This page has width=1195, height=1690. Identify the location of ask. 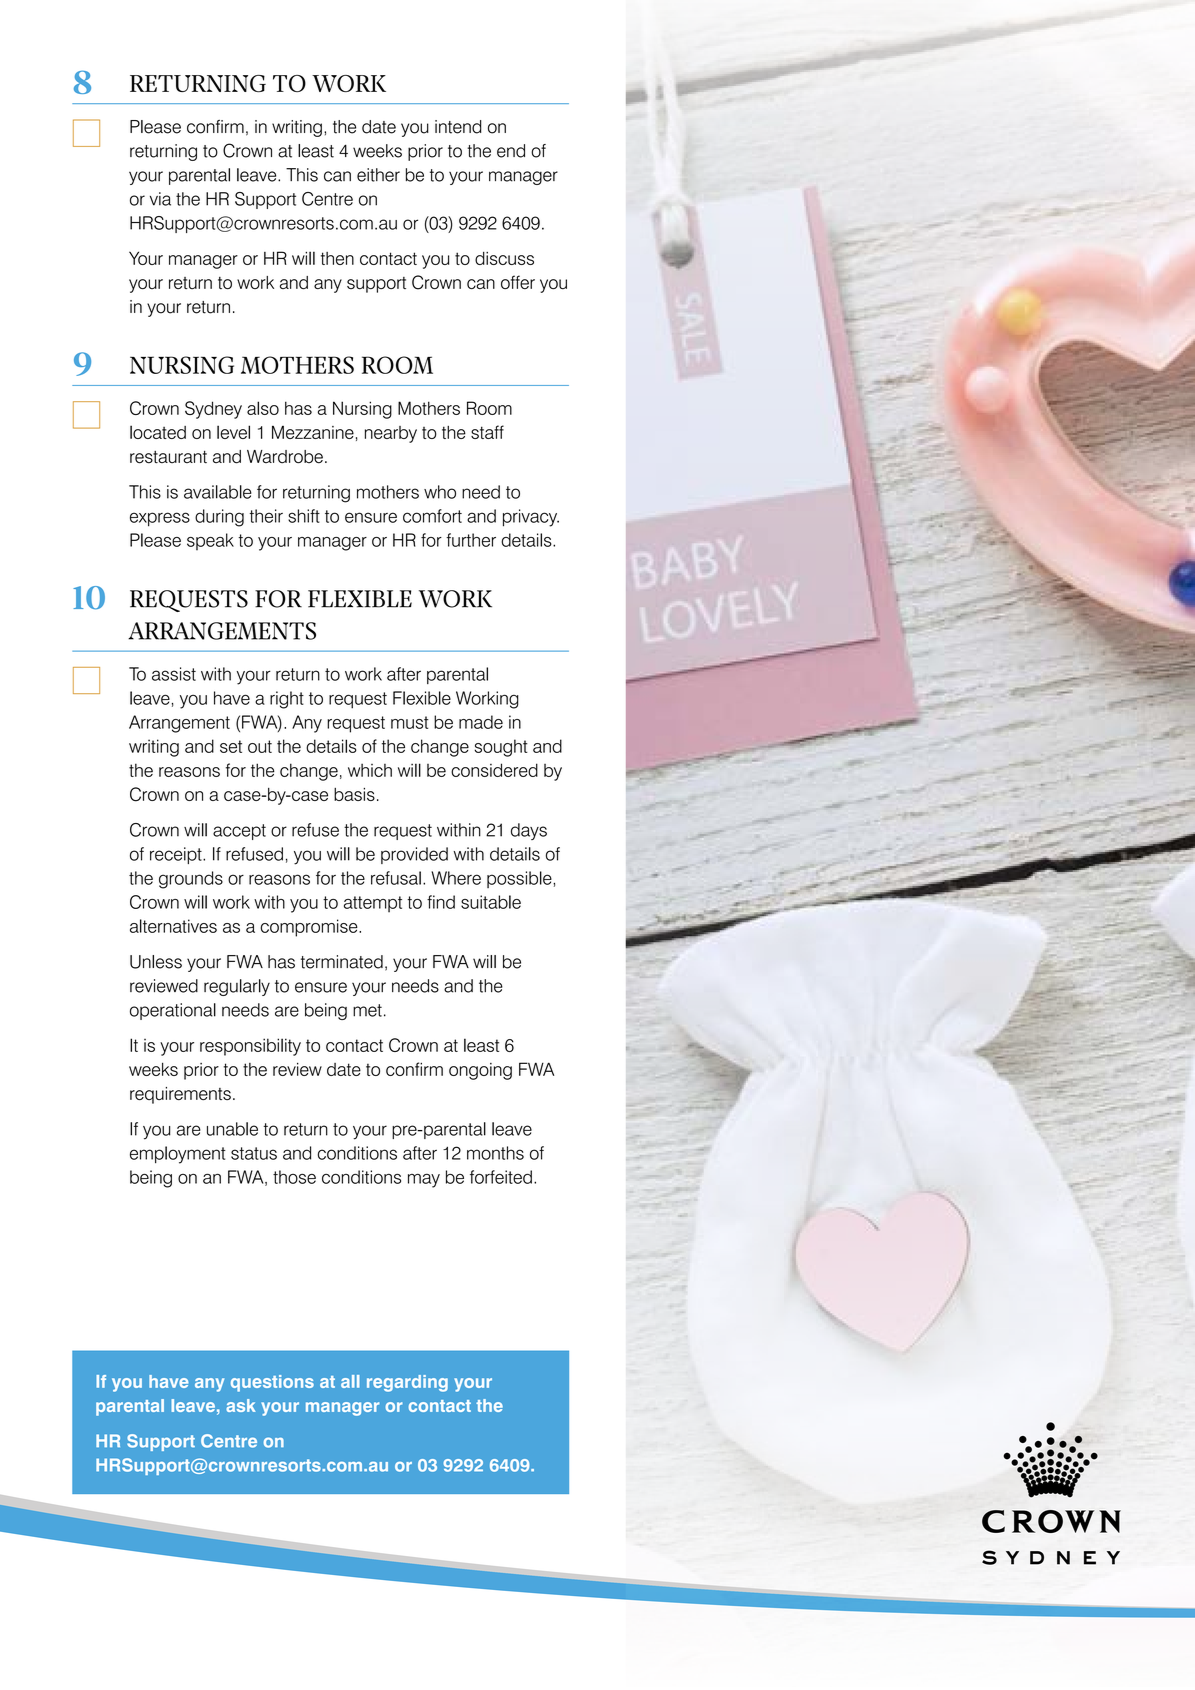
(241, 1405).
